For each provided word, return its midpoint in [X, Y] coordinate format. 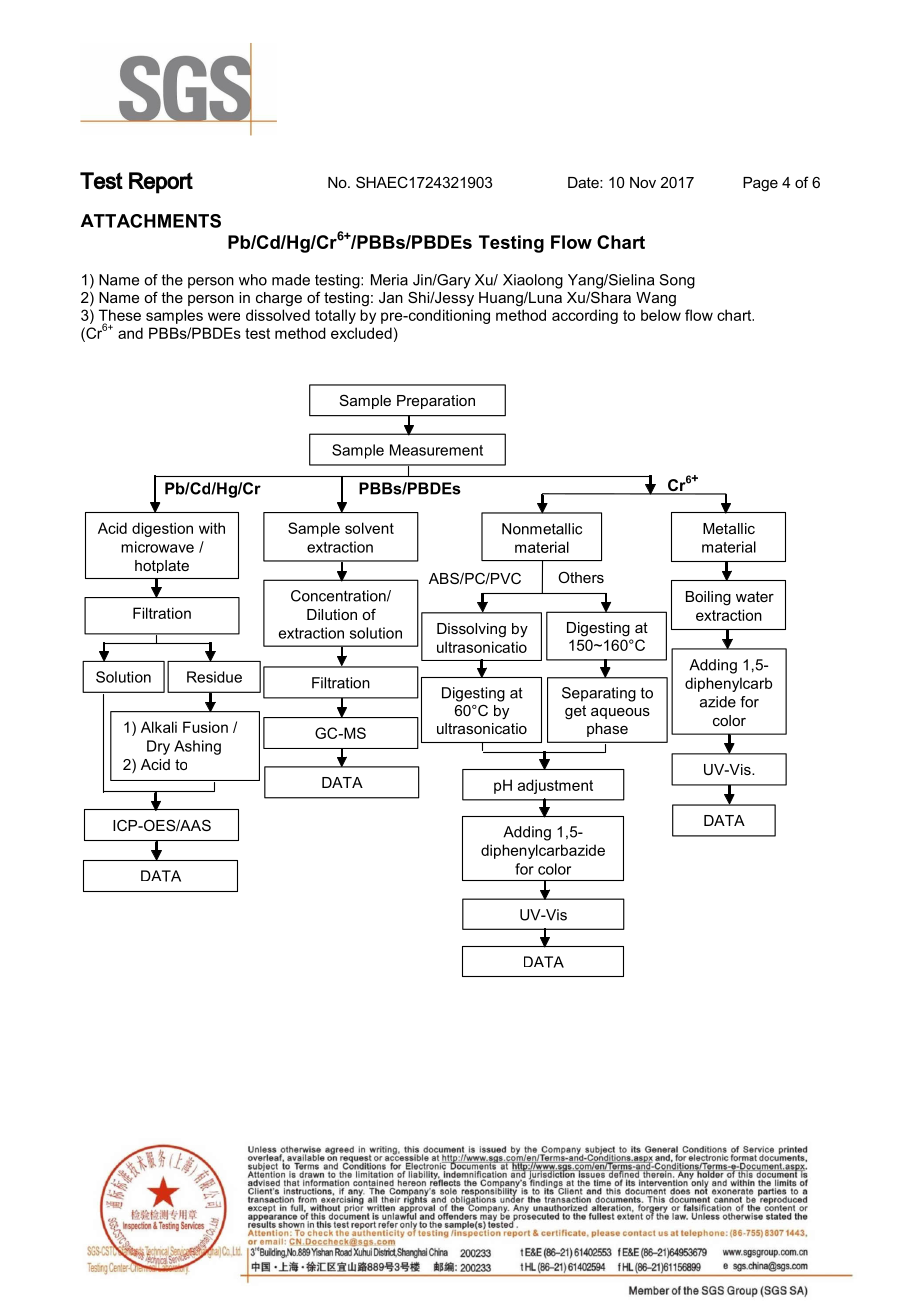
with [212, 528]
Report [161, 183]
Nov [643, 182]
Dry [158, 747]
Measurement [436, 450]
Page [760, 184]
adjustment [555, 786]
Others [581, 577]
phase [607, 730]
